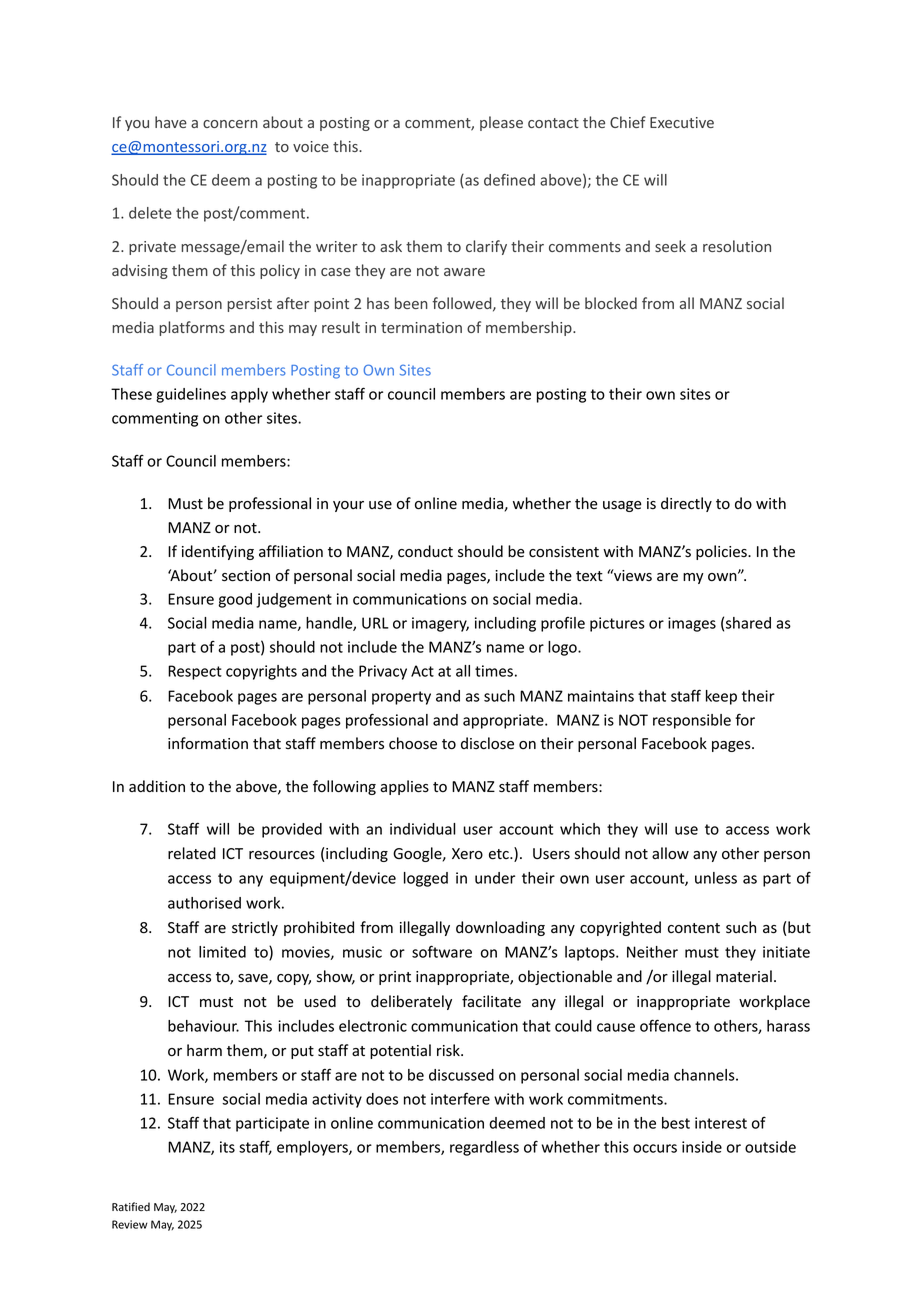  What do you see at coordinates (721, 697) in the document?
I see `keep` at bounding box center [721, 697].
